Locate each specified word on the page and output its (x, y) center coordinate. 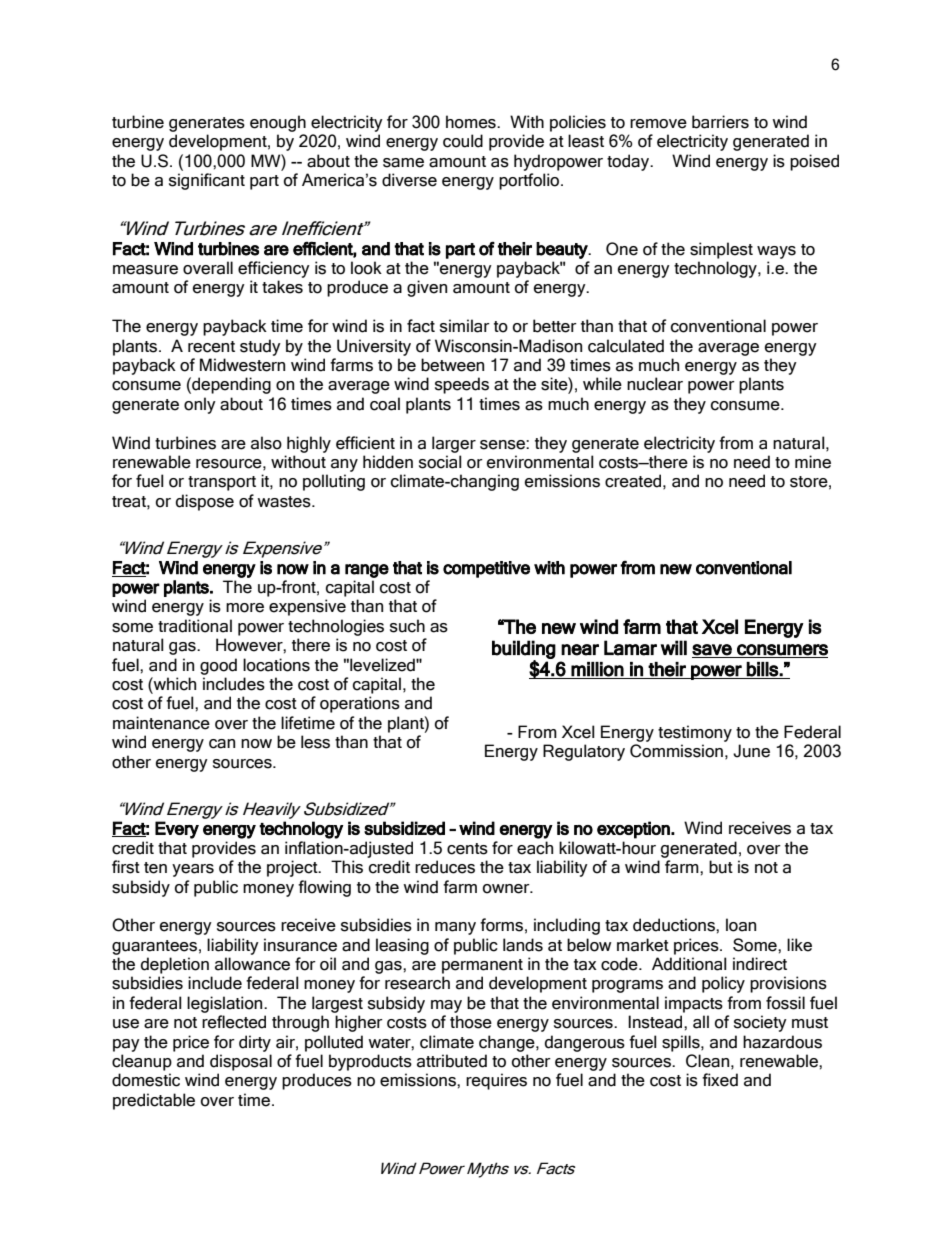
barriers (720, 122)
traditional (195, 626)
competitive (486, 569)
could (463, 141)
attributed (452, 1061)
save (712, 650)
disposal (241, 1062)
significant (207, 181)
